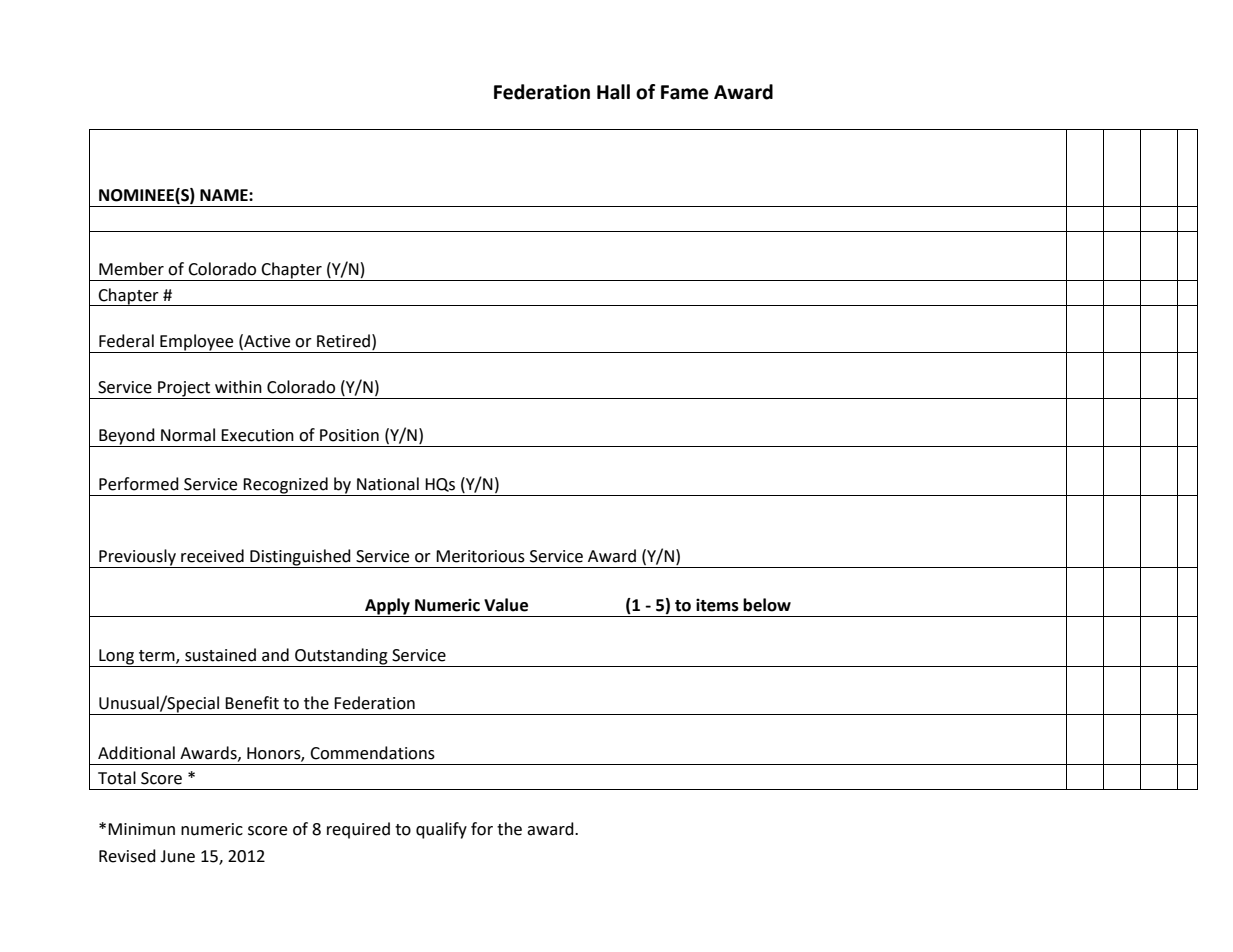 This image has width=1233, height=952. What do you see at coordinates (441, 830) in the image?
I see `qualify` at bounding box center [441, 830].
